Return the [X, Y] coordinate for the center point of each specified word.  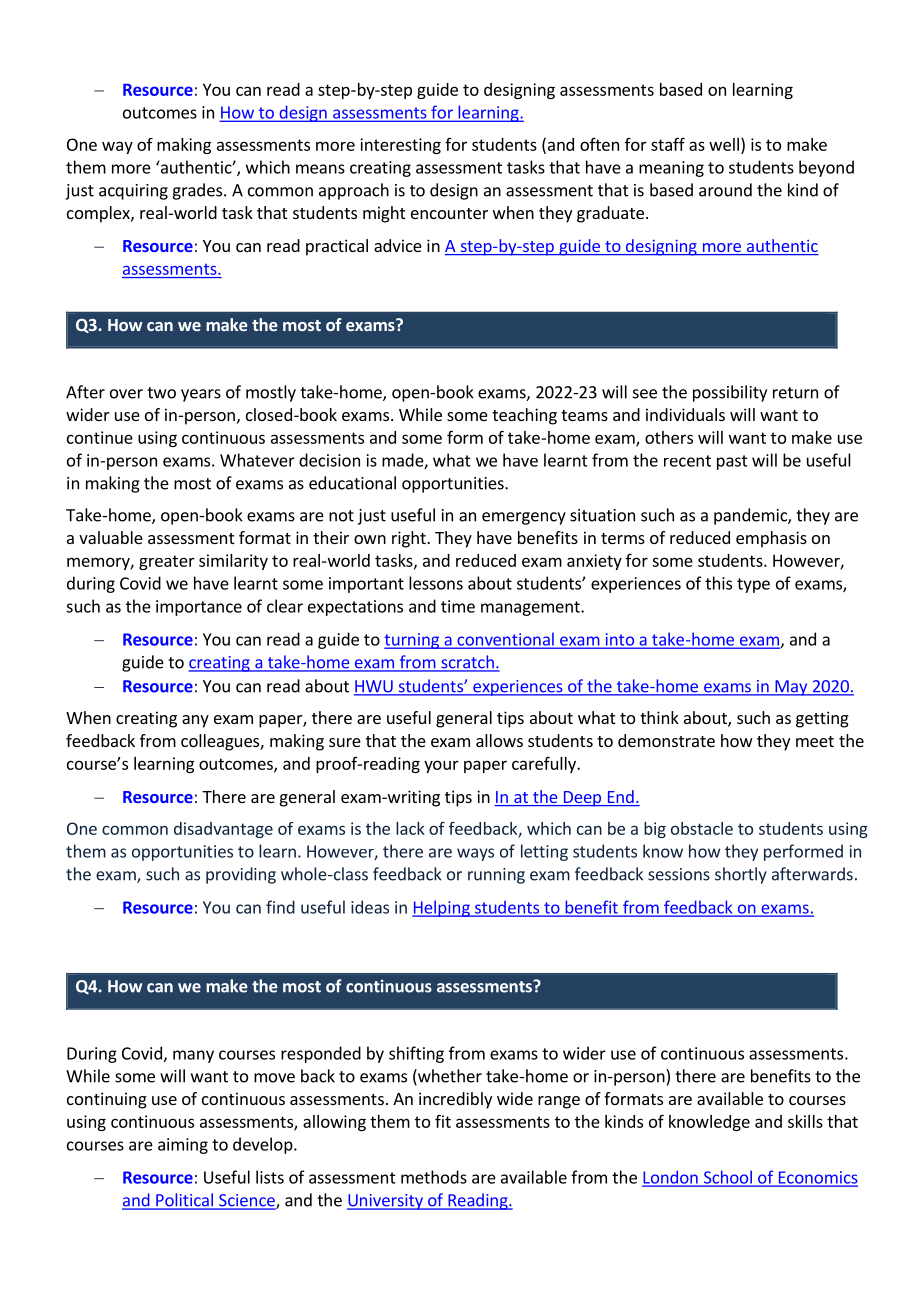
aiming [183, 1146]
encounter [449, 213]
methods [434, 1177]
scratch [467, 663]
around [725, 190]
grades [198, 191]
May [791, 688]
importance [199, 608]
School [727, 1178]
